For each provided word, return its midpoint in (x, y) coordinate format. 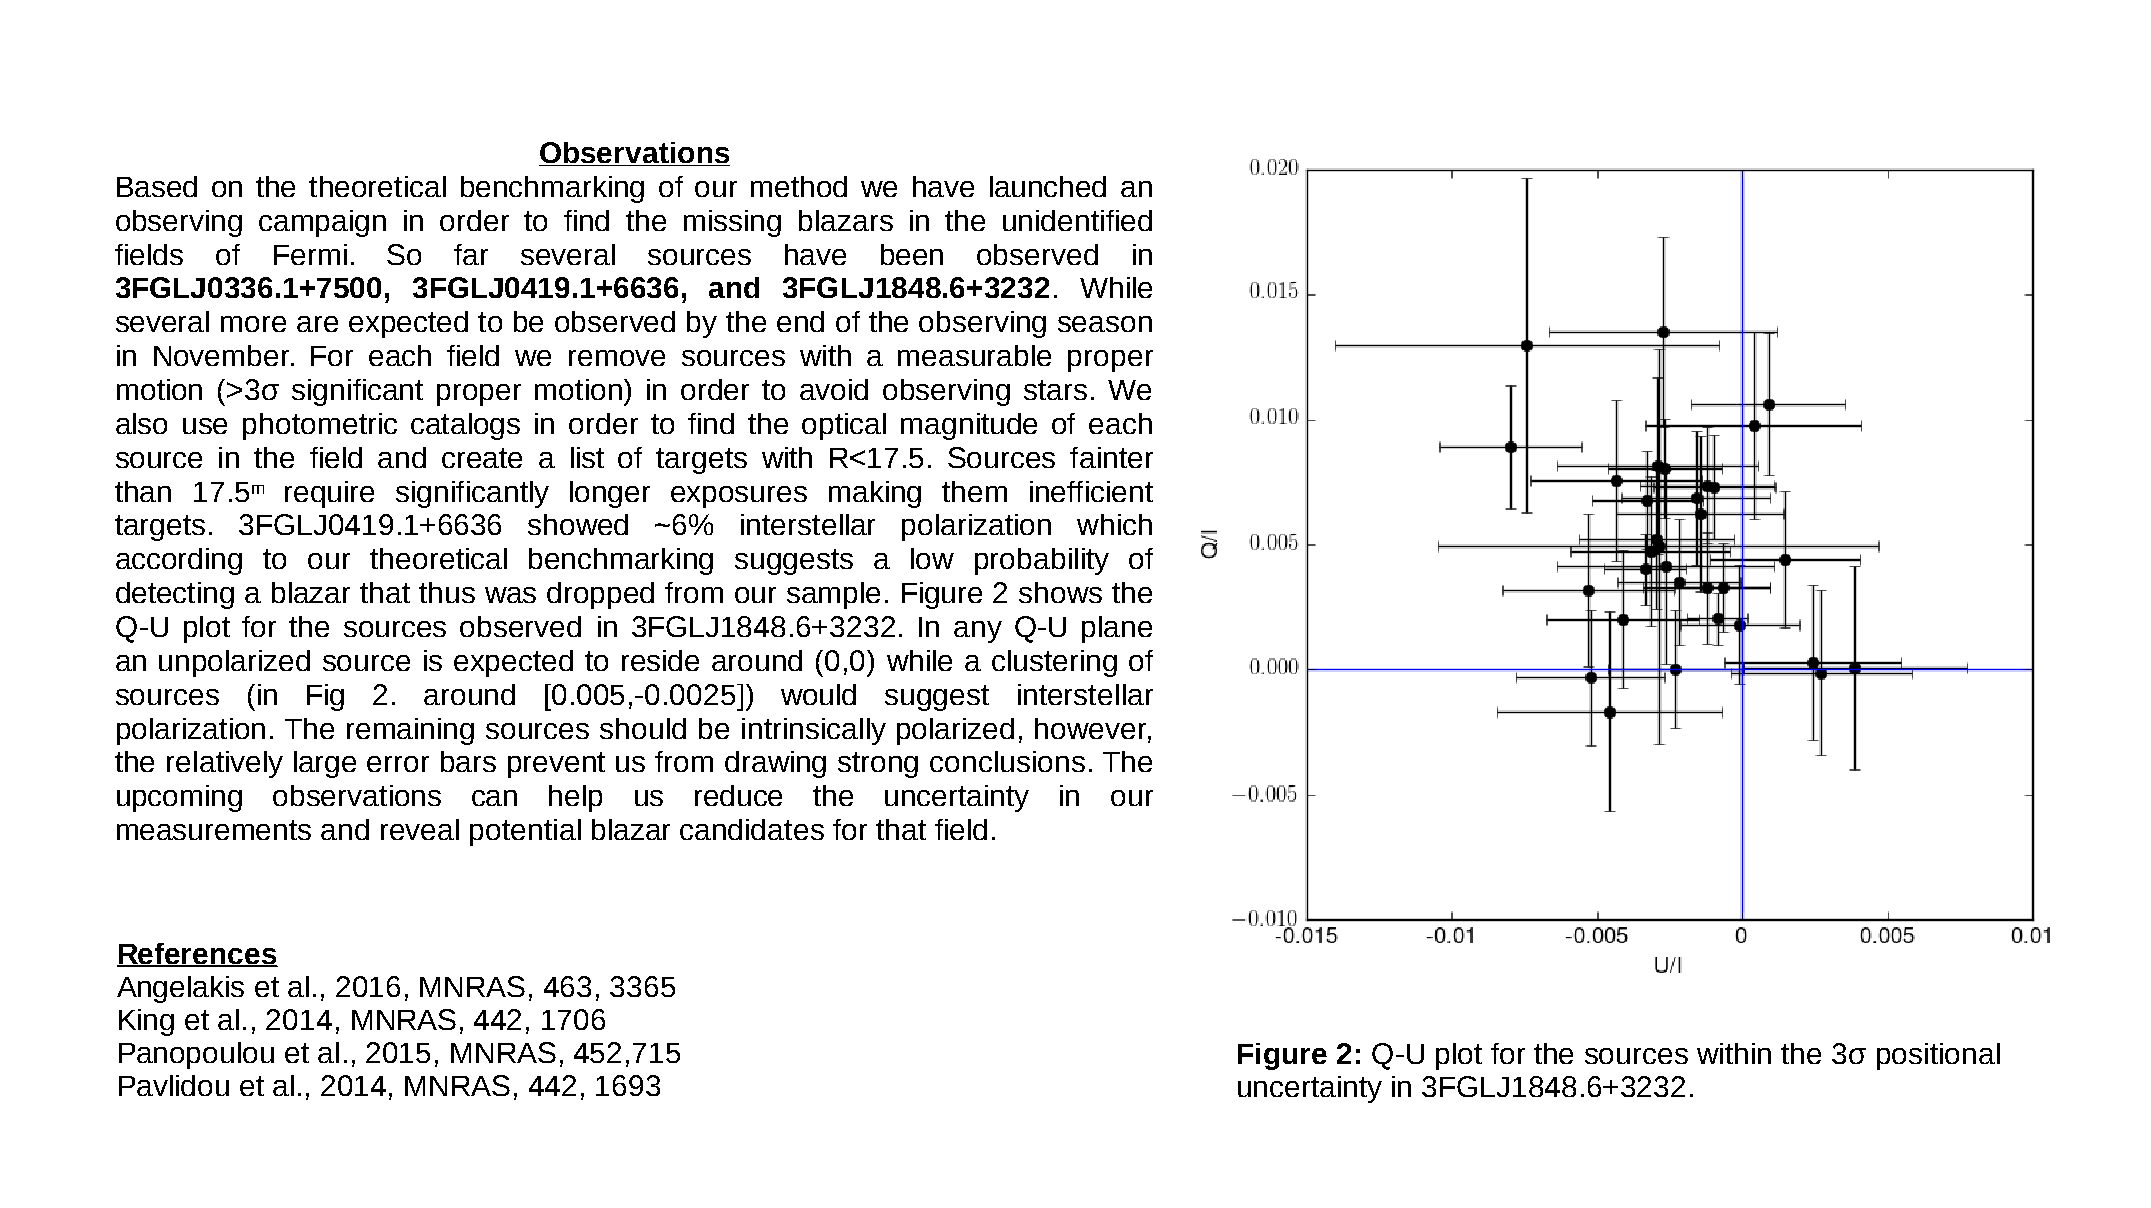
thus (447, 592)
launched (1048, 186)
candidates (752, 829)
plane (1117, 629)
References (197, 954)
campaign (322, 223)
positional (1938, 1056)
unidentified (1077, 220)
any (978, 632)
